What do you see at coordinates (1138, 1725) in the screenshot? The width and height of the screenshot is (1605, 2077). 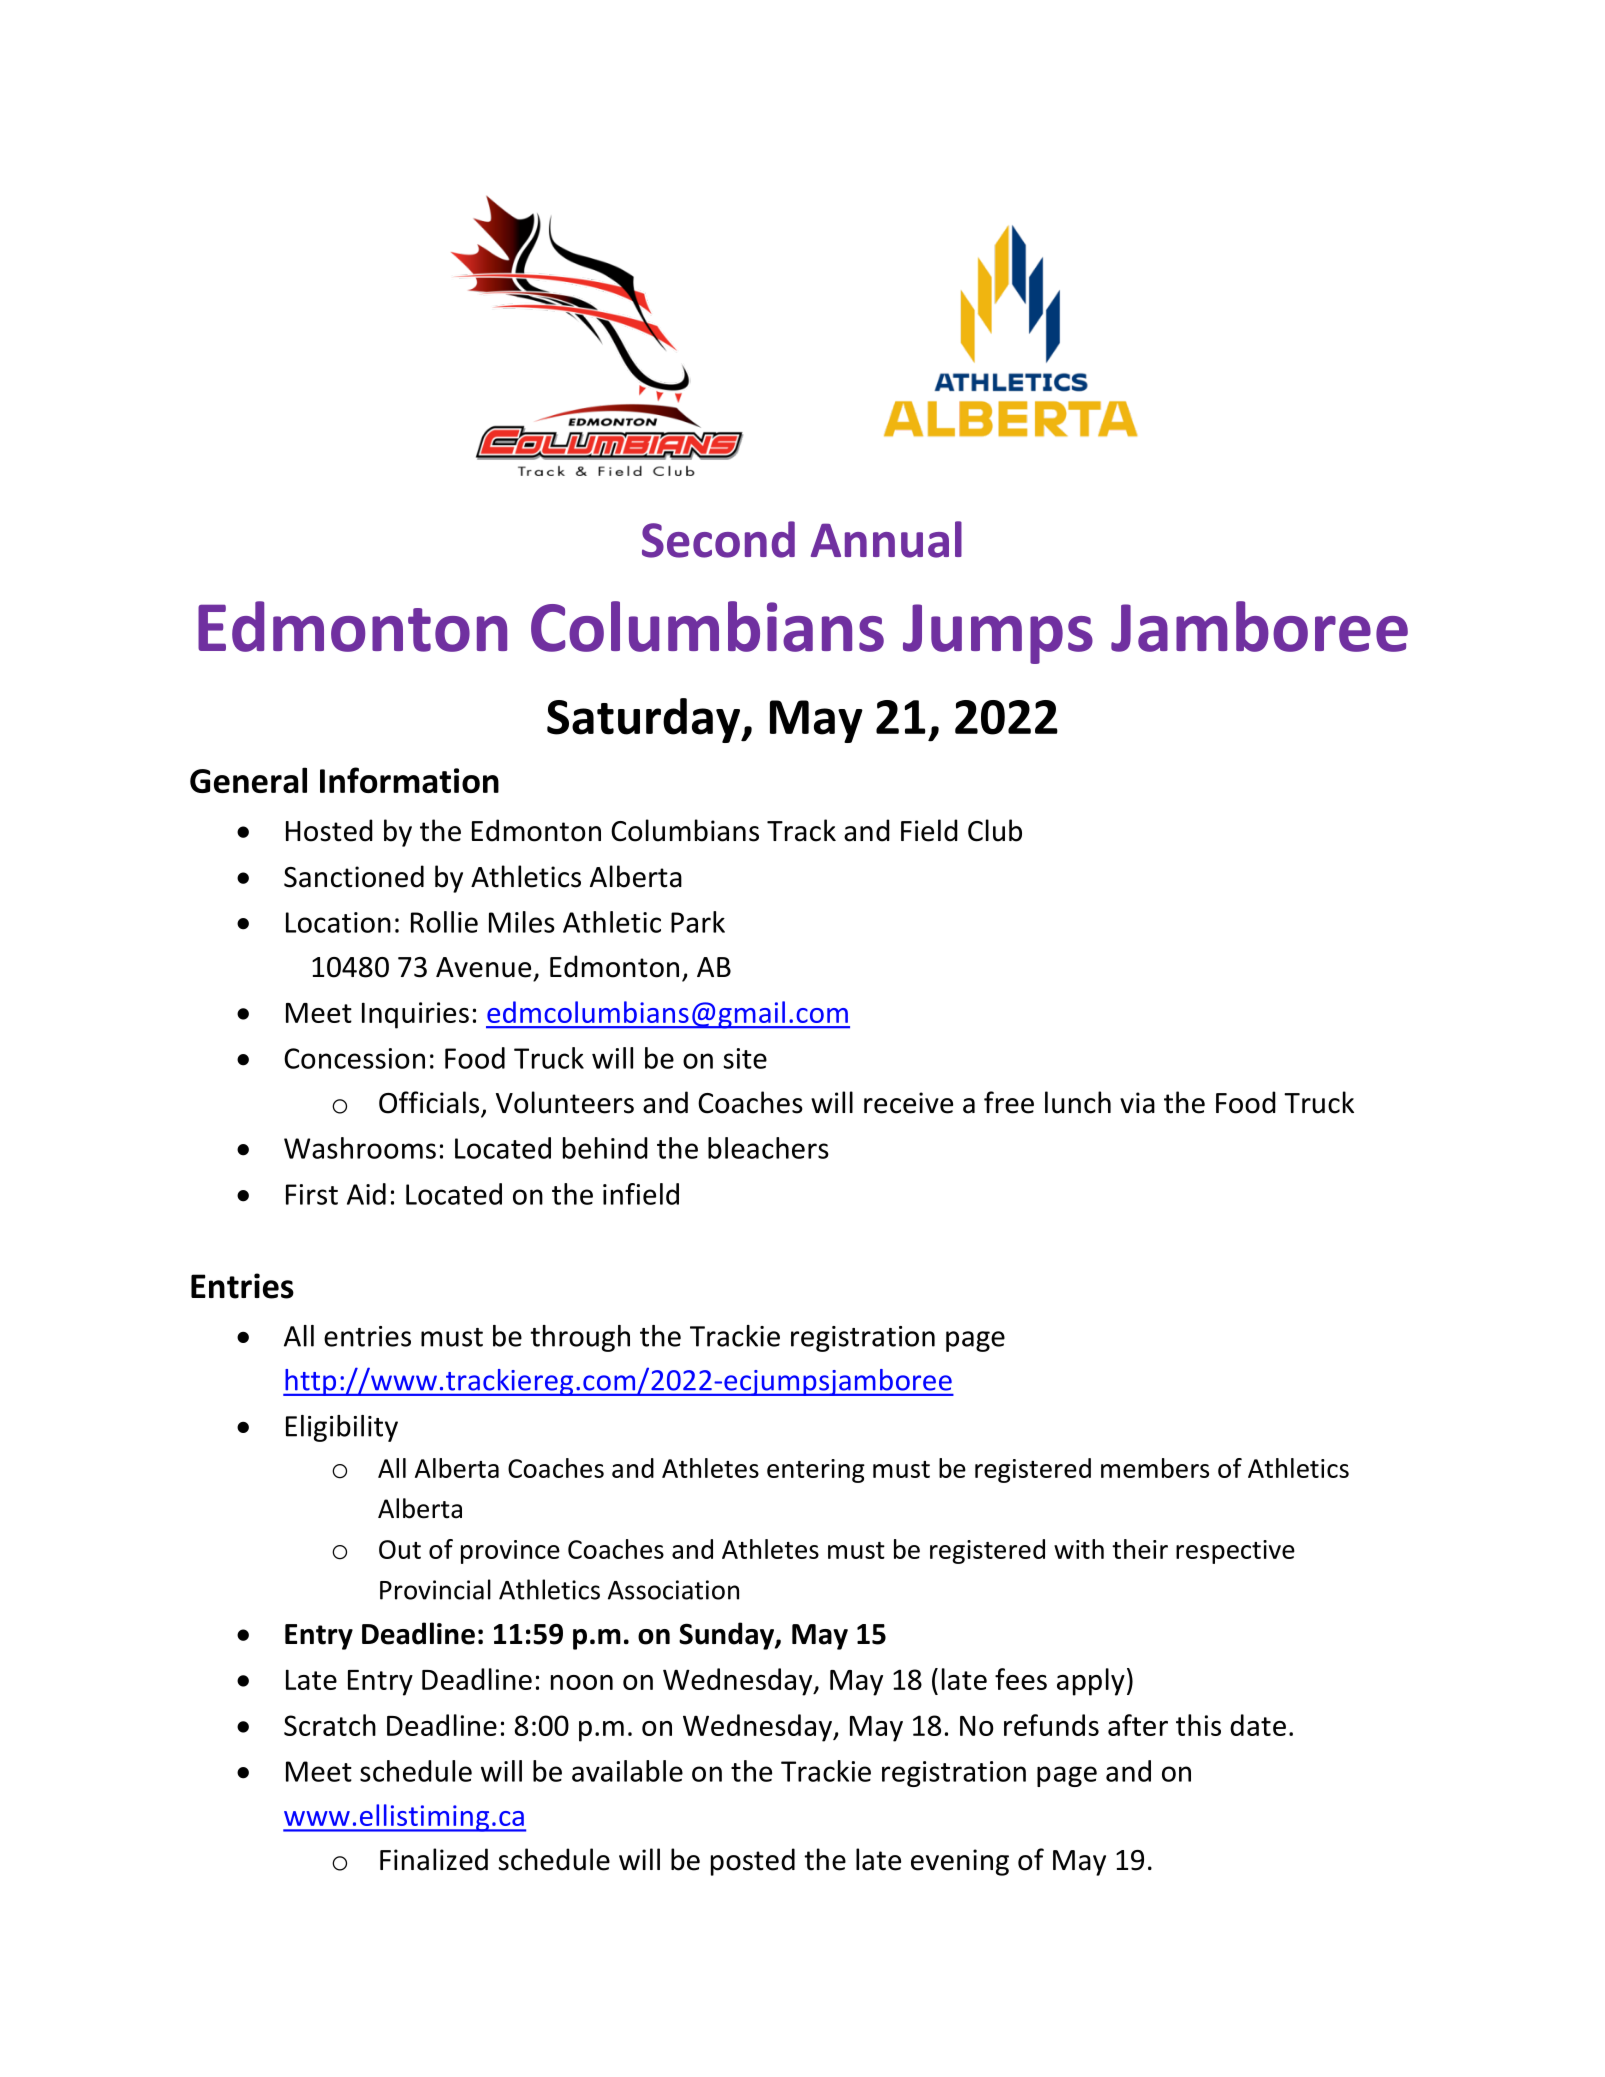 I see `after` at bounding box center [1138, 1725].
